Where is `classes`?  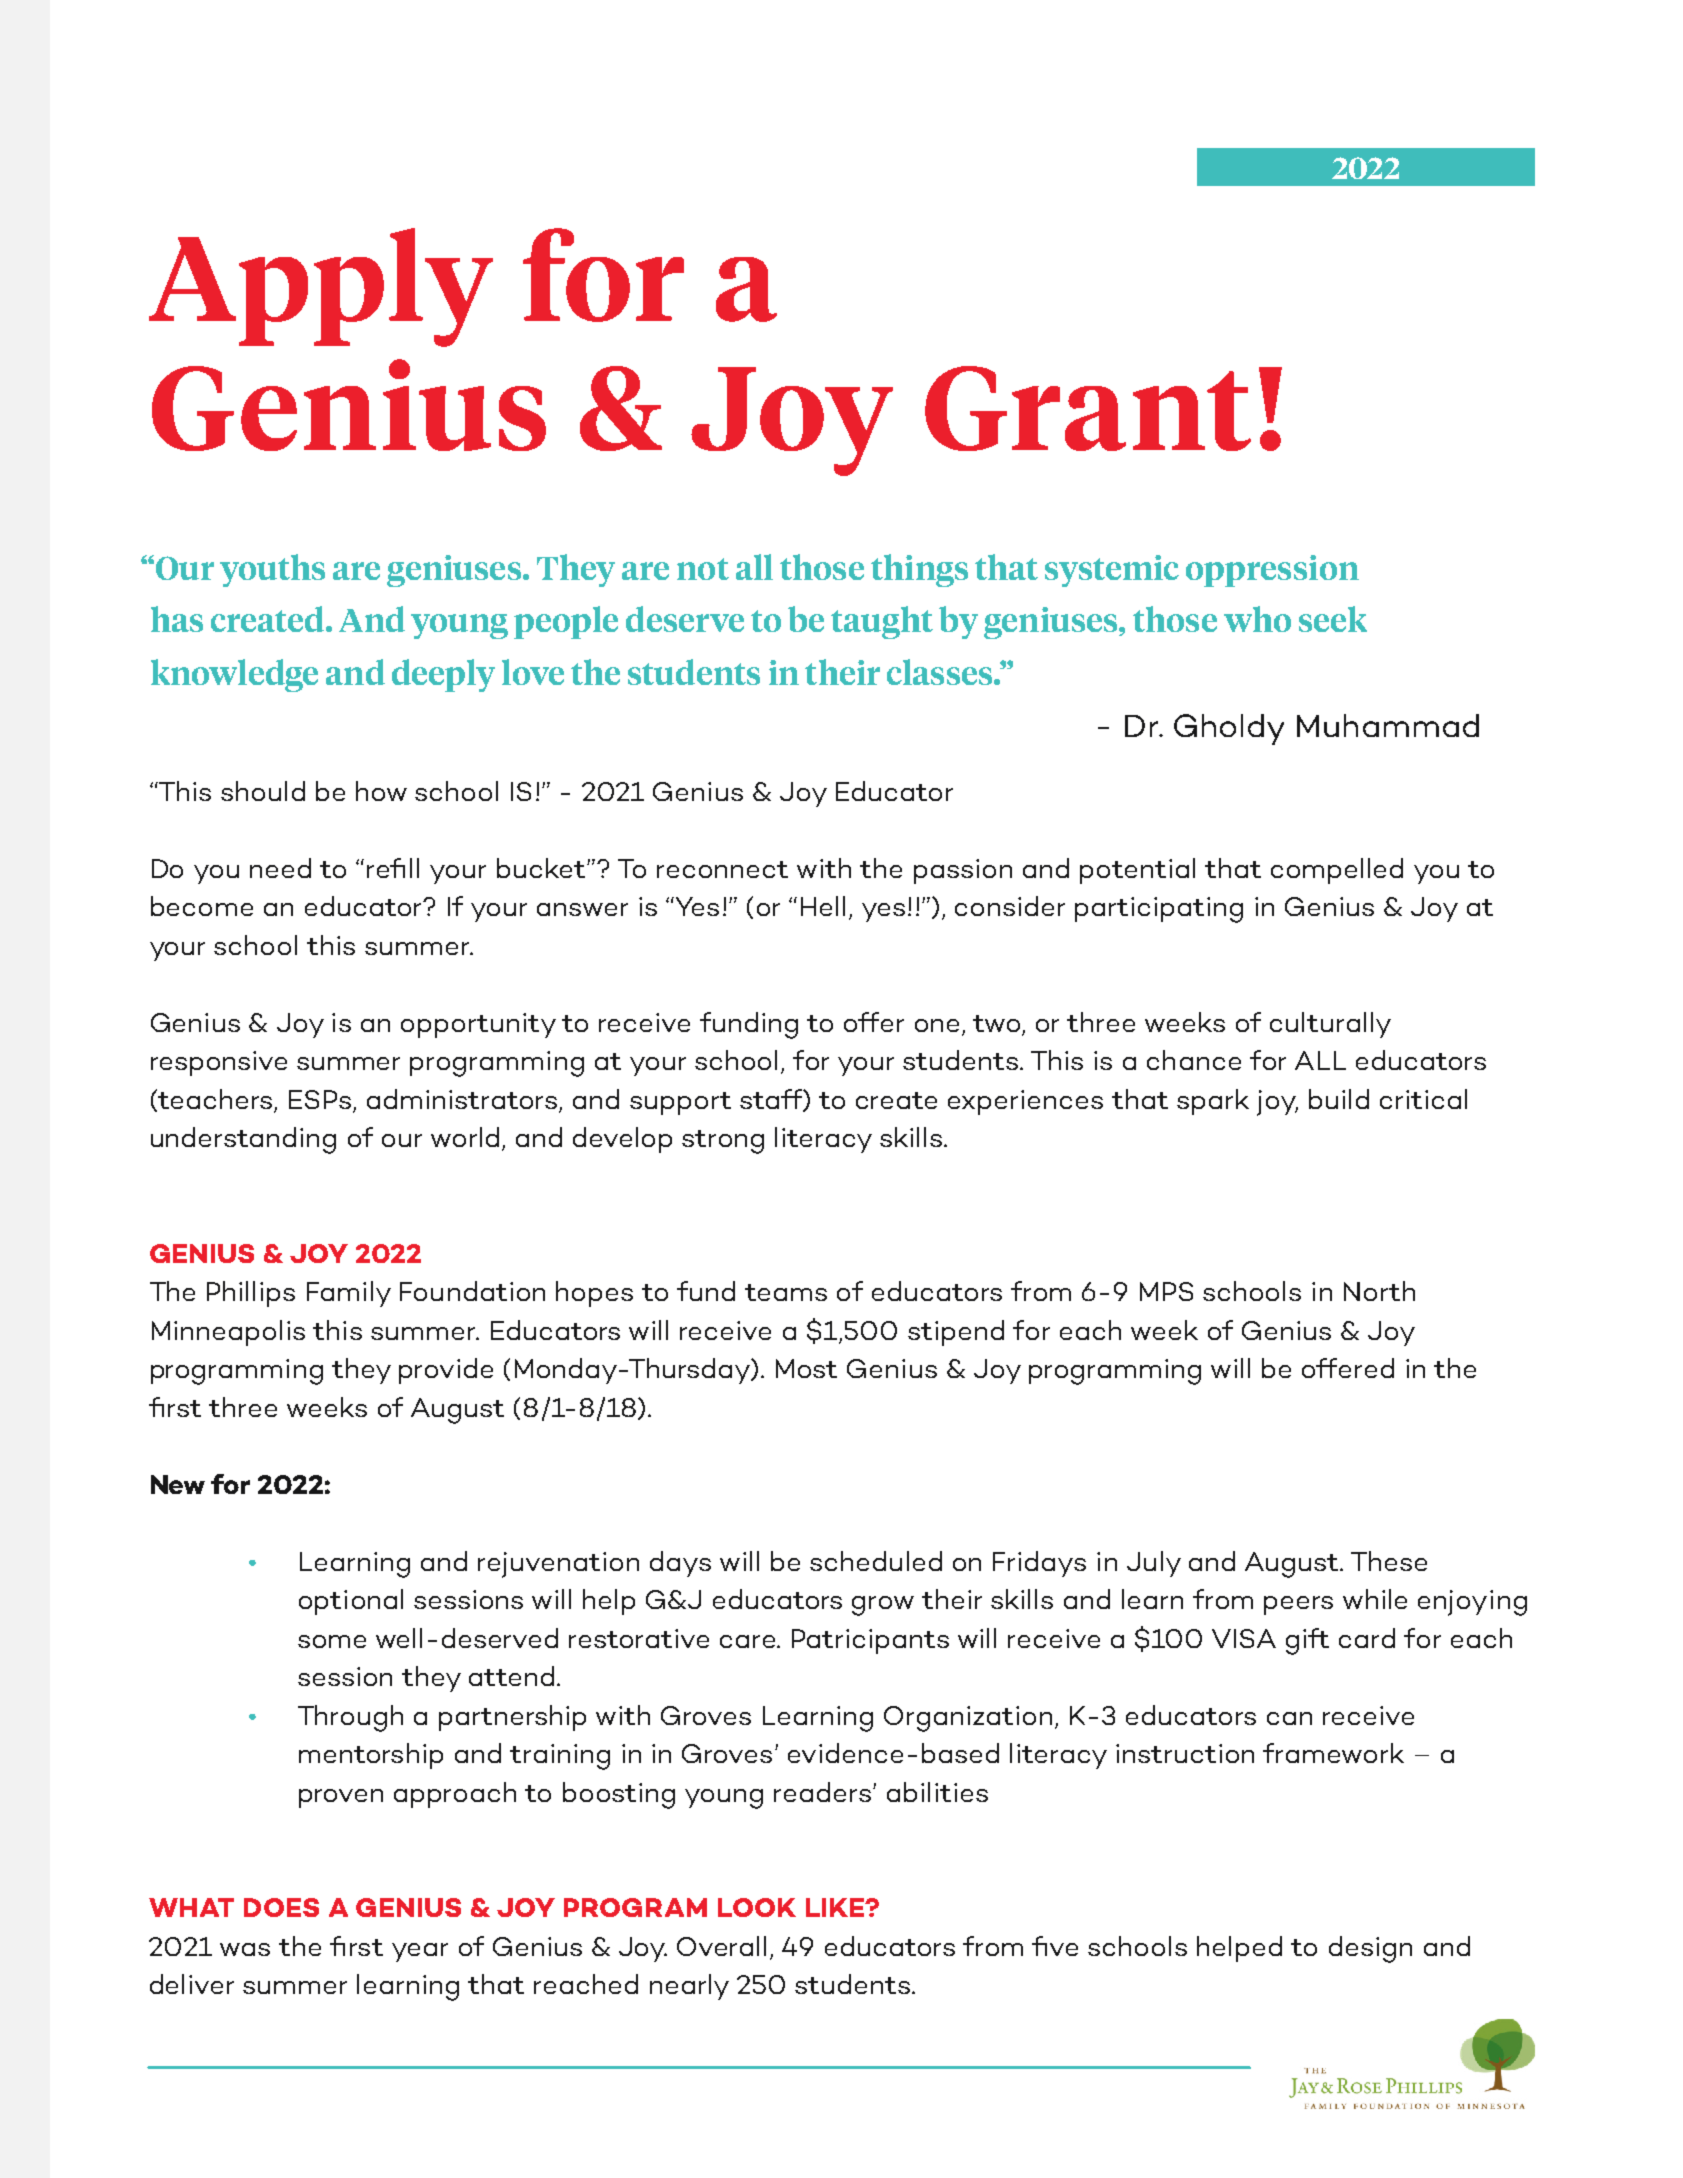 classes is located at coordinates (941, 672).
